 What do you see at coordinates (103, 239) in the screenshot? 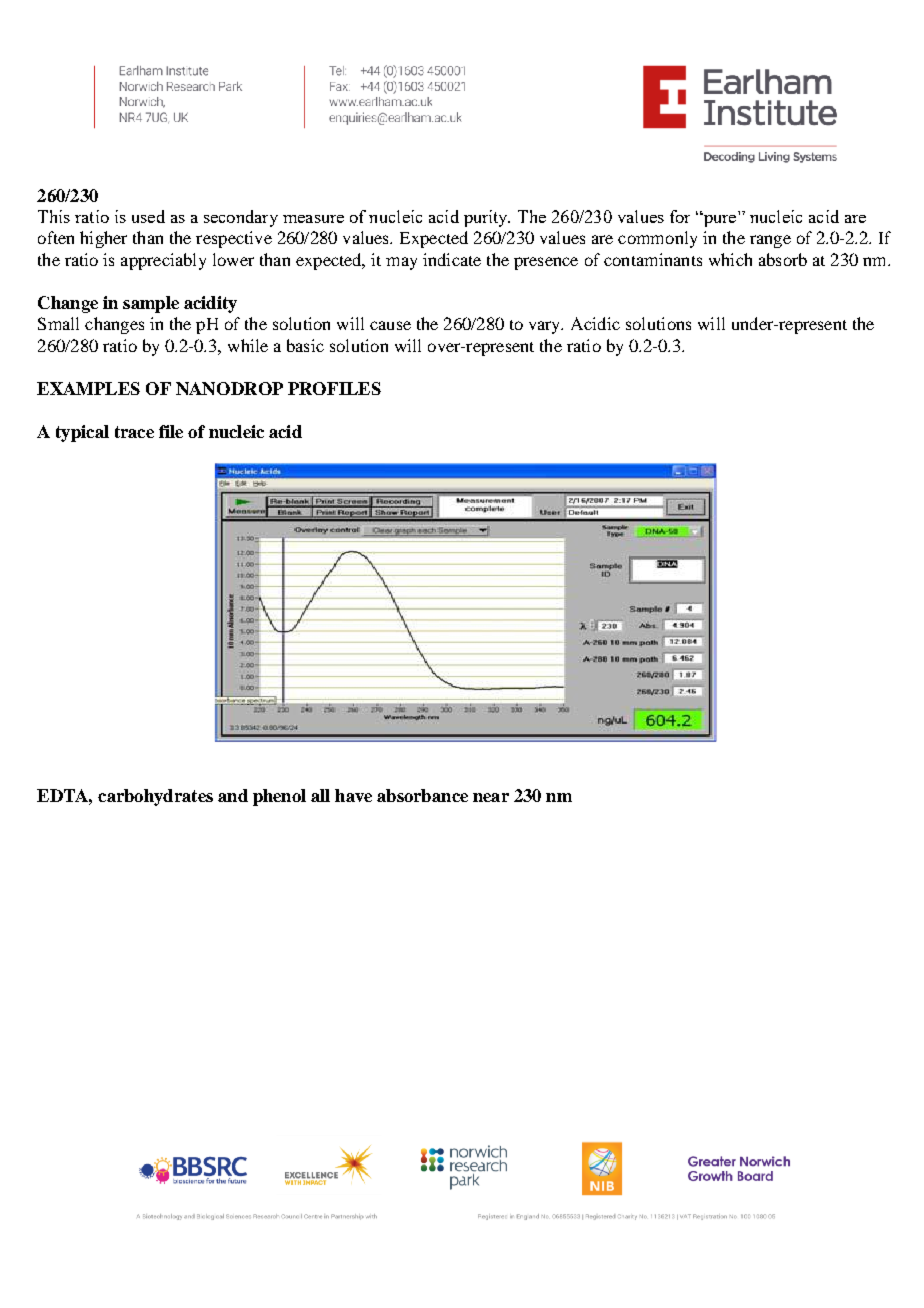
I see `higher` at bounding box center [103, 239].
